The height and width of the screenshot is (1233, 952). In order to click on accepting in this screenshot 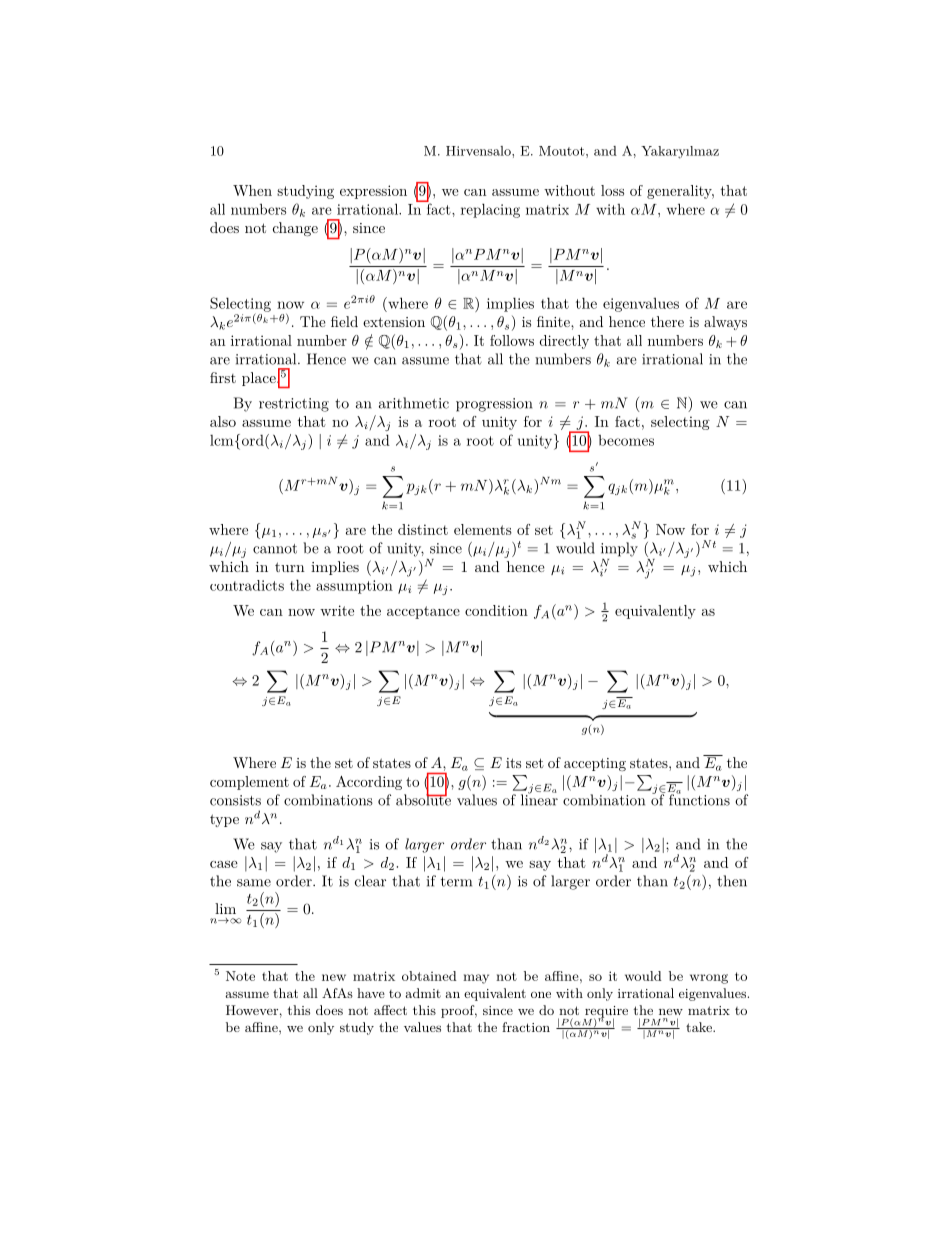, I will do `click(595, 764)`.
